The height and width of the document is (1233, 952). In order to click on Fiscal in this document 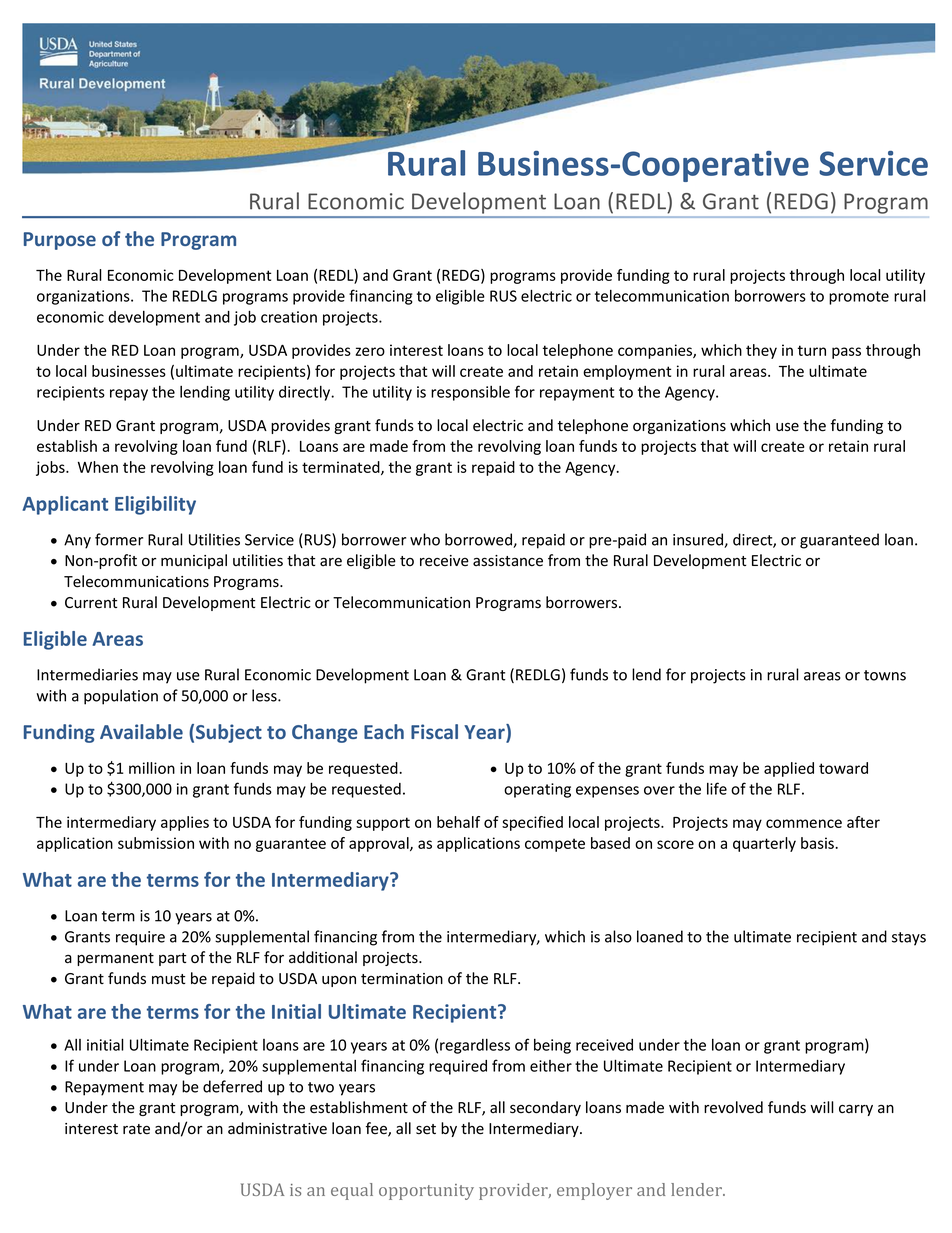, I will do `click(434, 731)`.
